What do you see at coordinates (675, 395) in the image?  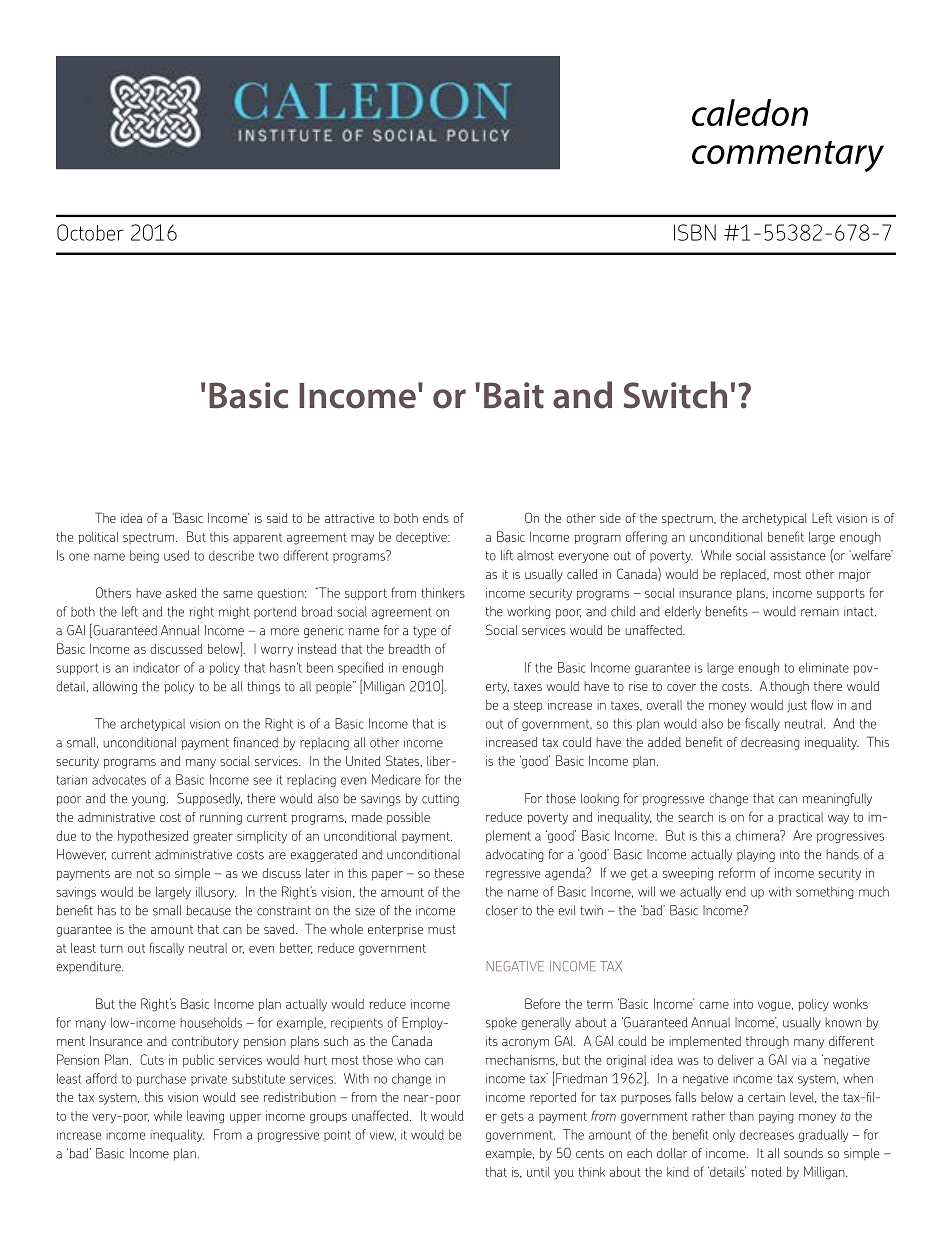 I see `Switch` at bounding box center [675, 395].
